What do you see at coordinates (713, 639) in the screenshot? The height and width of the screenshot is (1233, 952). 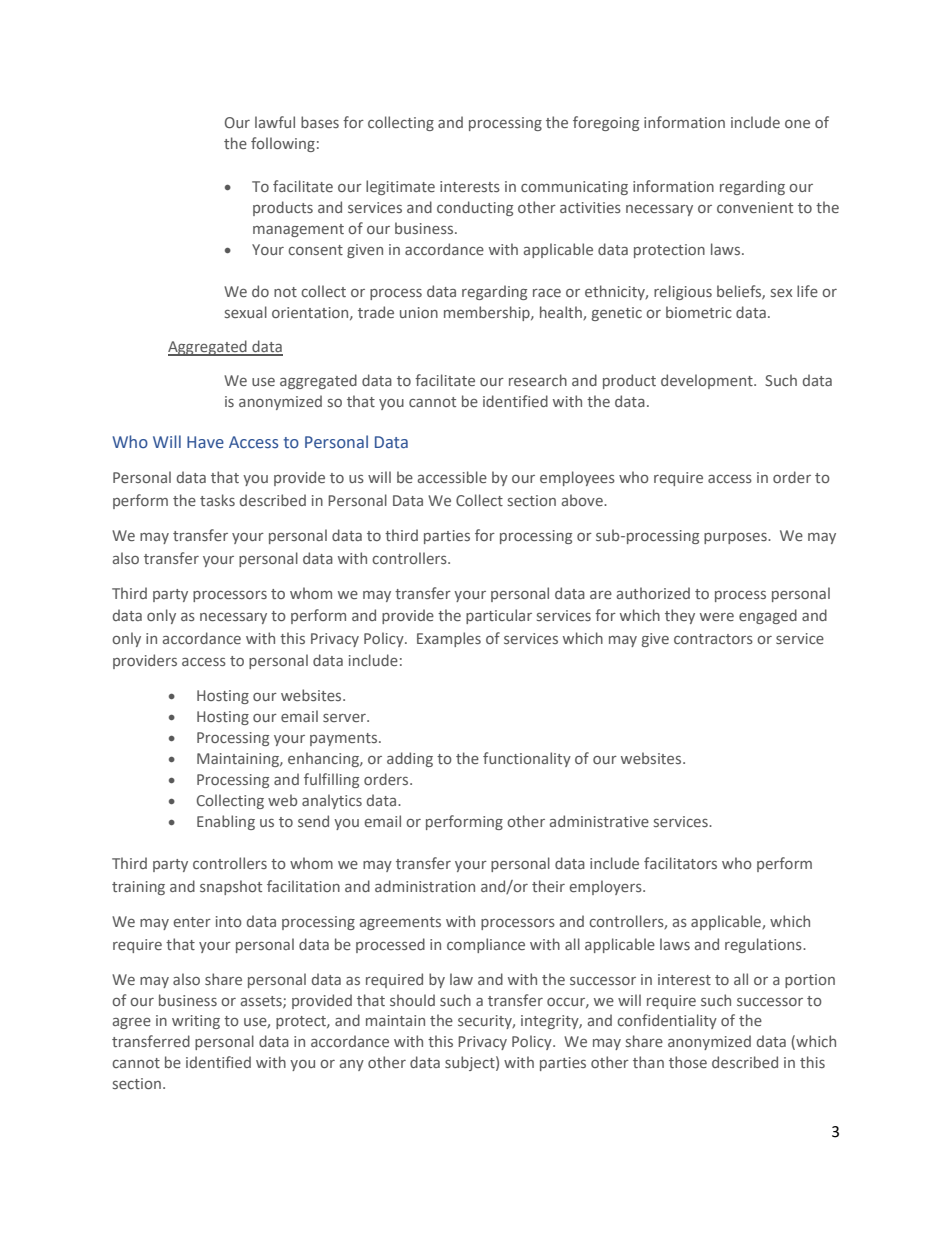 I see `contractors` at bounding box center [713, 639].
